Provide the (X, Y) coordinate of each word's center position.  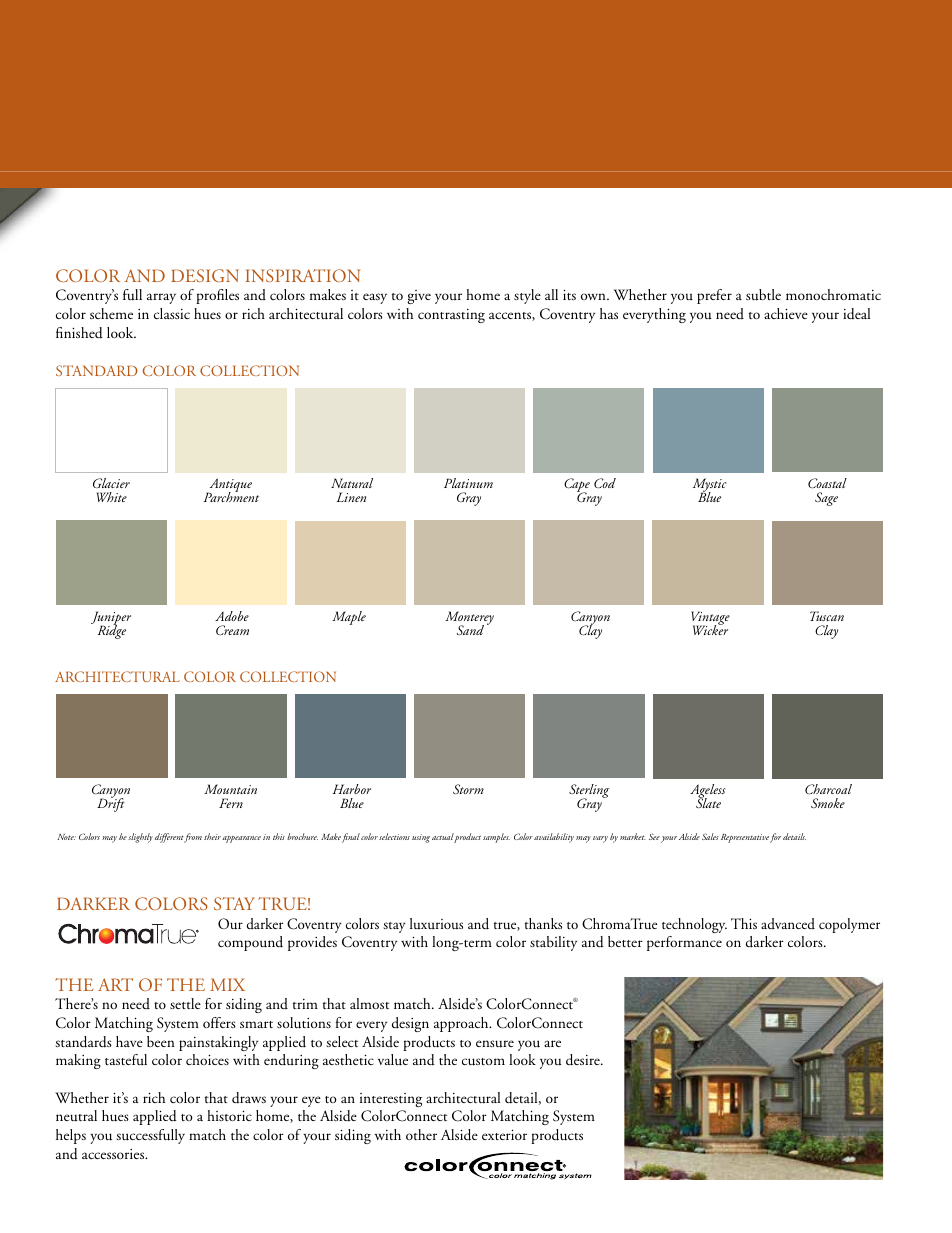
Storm (468, 789)
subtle (763, 295)
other (421, 1134)
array (161, 298)
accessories (114, 1154)
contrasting (451, 316)
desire (584, 1060)
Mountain (230, 789)
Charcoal (828, 789)
